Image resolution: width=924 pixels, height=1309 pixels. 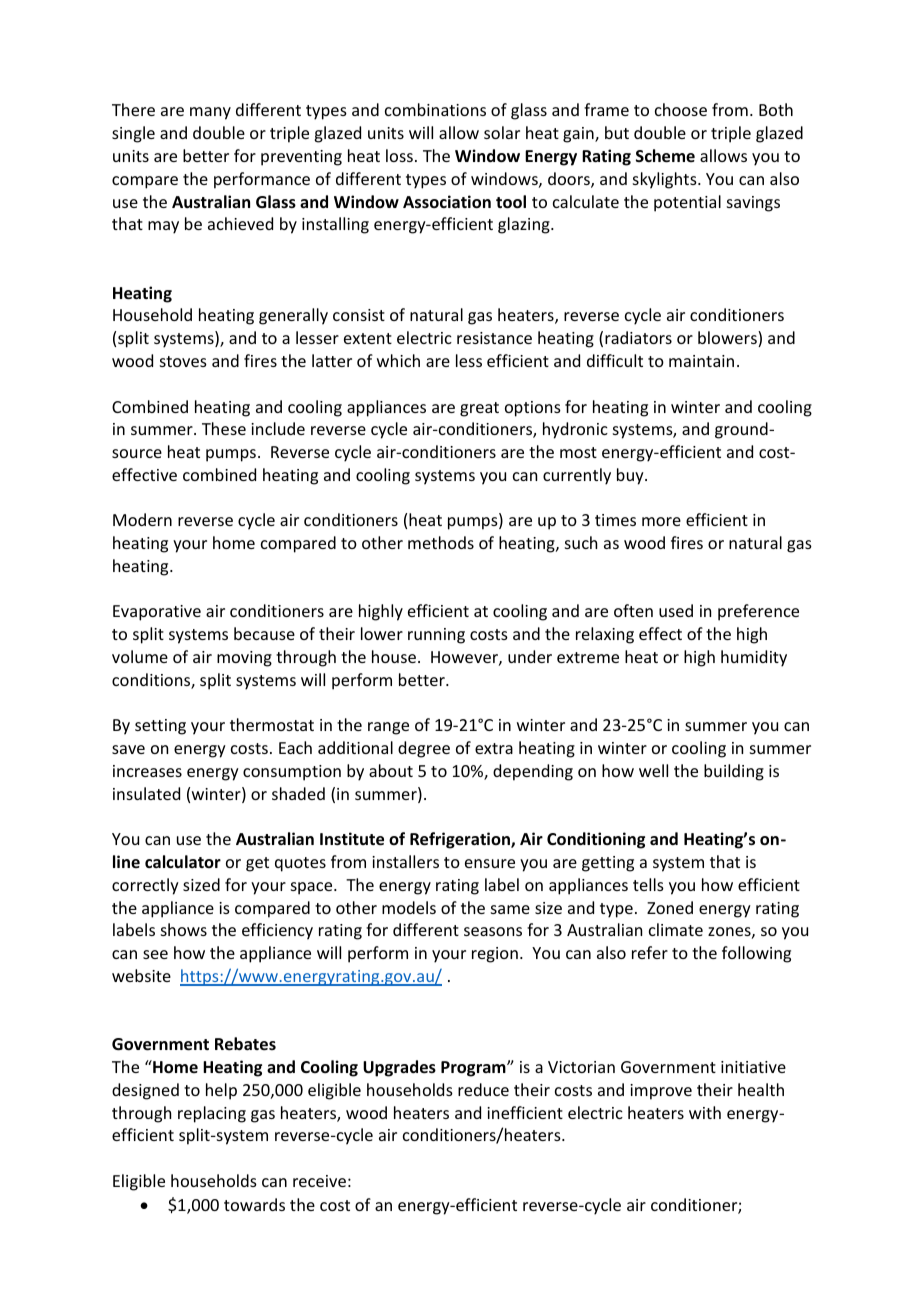 I want to click on moving, so click(x=244, y=659).
